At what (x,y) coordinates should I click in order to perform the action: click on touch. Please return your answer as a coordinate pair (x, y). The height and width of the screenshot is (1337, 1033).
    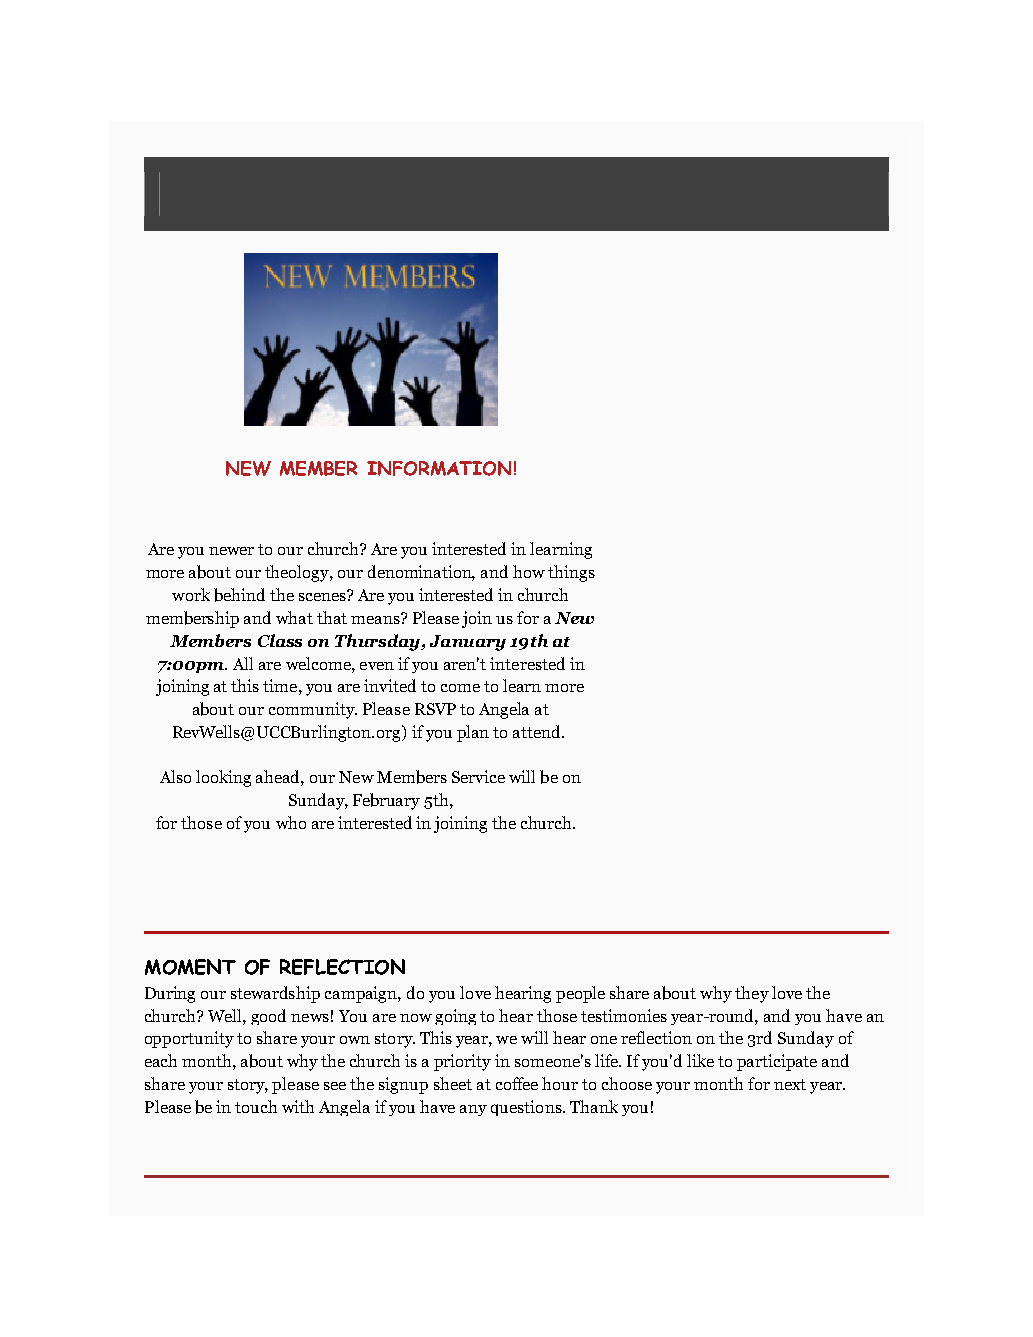
    Looking at the image, I should click on (256, 1106).
